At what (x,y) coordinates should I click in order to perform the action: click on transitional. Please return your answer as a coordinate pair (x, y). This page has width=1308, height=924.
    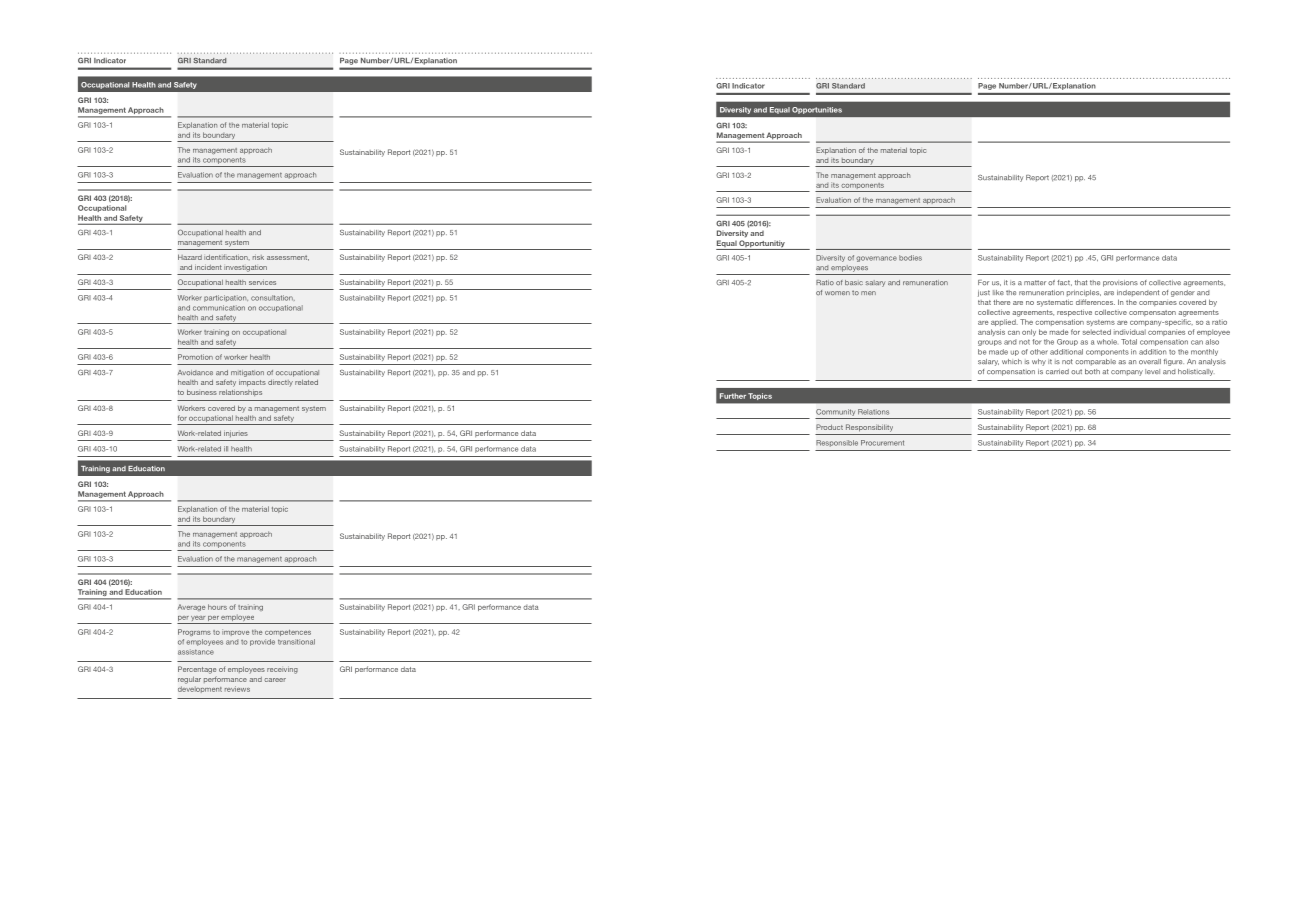
    Looking at the image, I should click on (296, 642).
